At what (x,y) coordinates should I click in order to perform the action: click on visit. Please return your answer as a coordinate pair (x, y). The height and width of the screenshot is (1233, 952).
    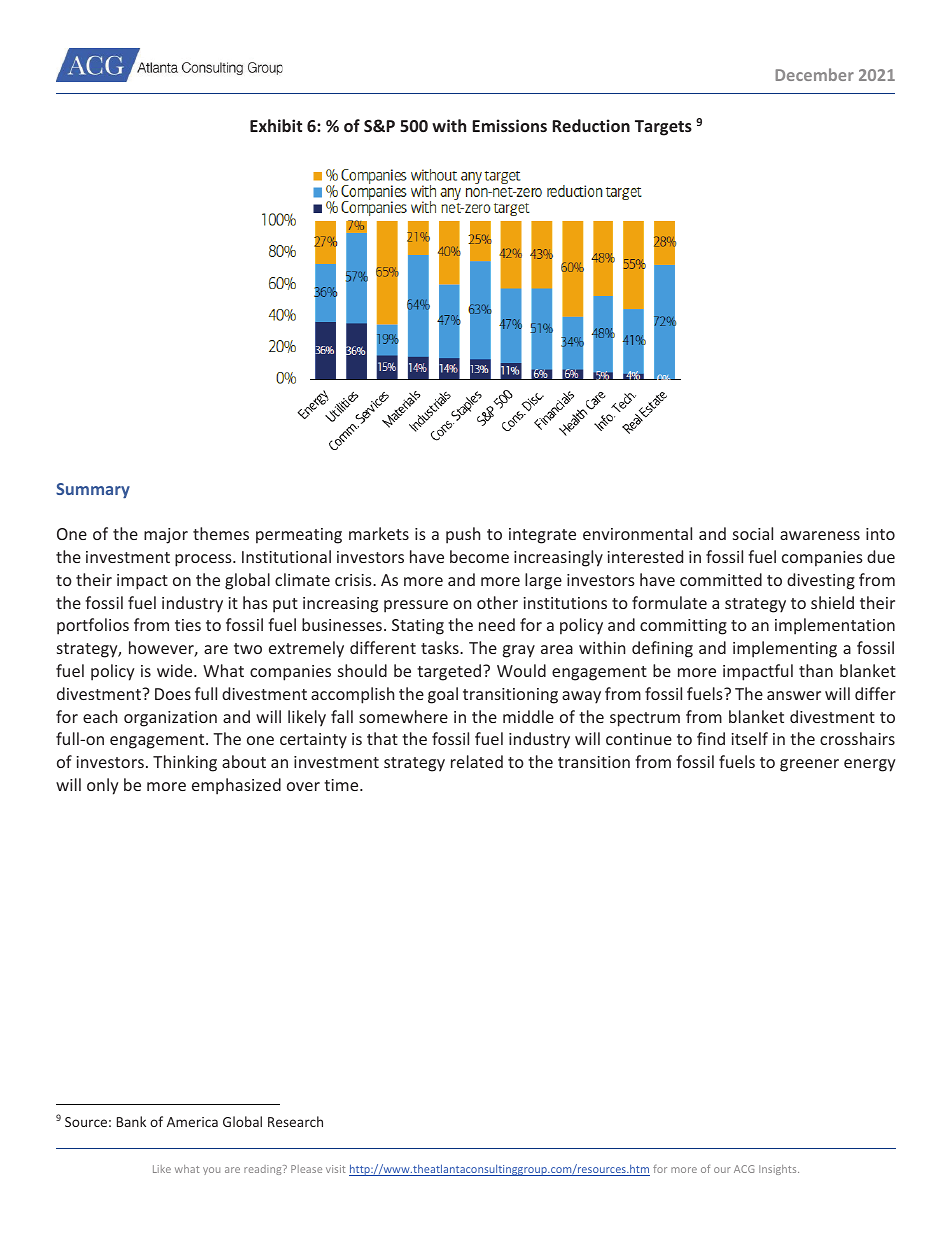
    Looking at the image, I should click on (335, 1169).
